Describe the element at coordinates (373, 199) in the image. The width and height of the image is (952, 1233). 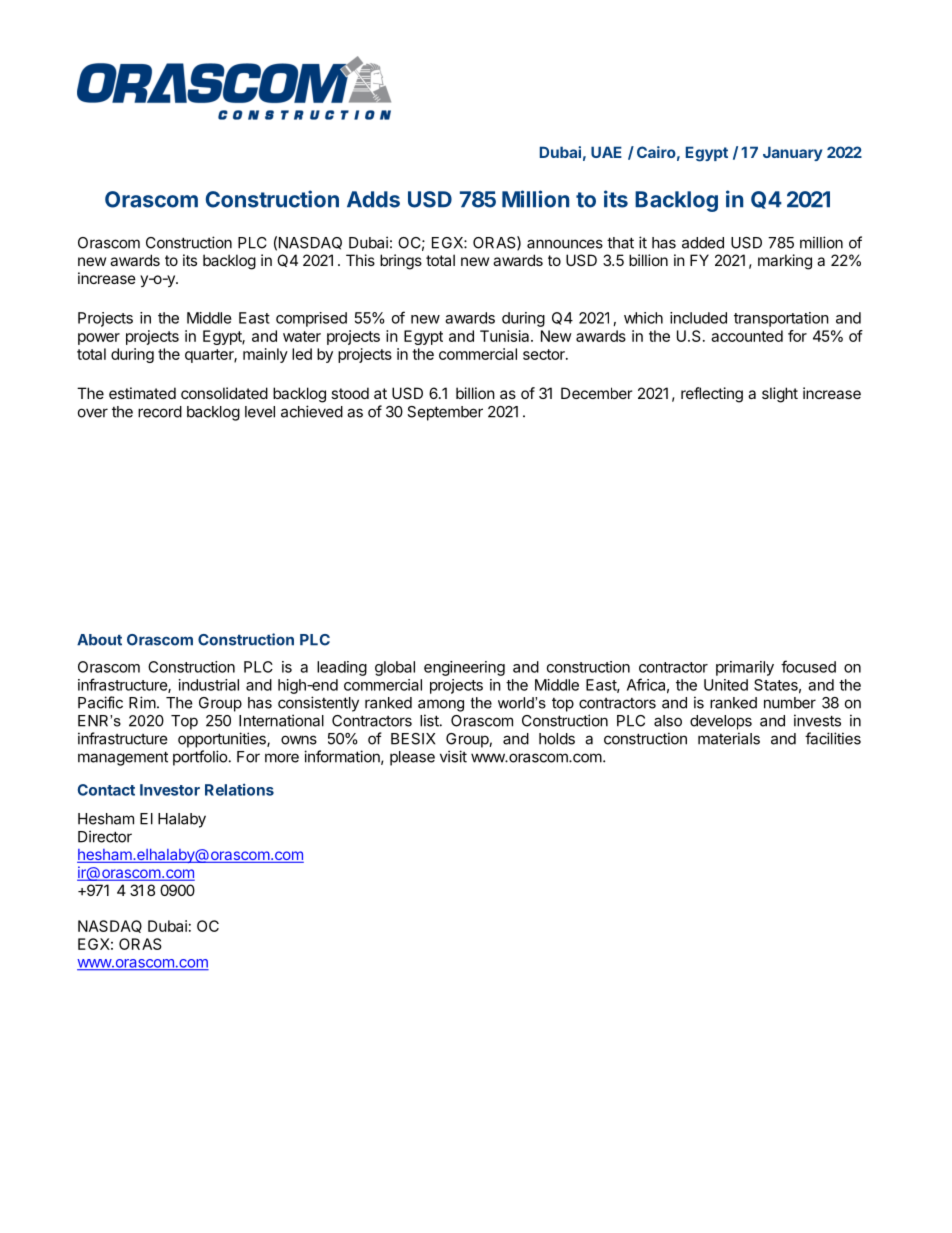
I see `Adds` at that location.
